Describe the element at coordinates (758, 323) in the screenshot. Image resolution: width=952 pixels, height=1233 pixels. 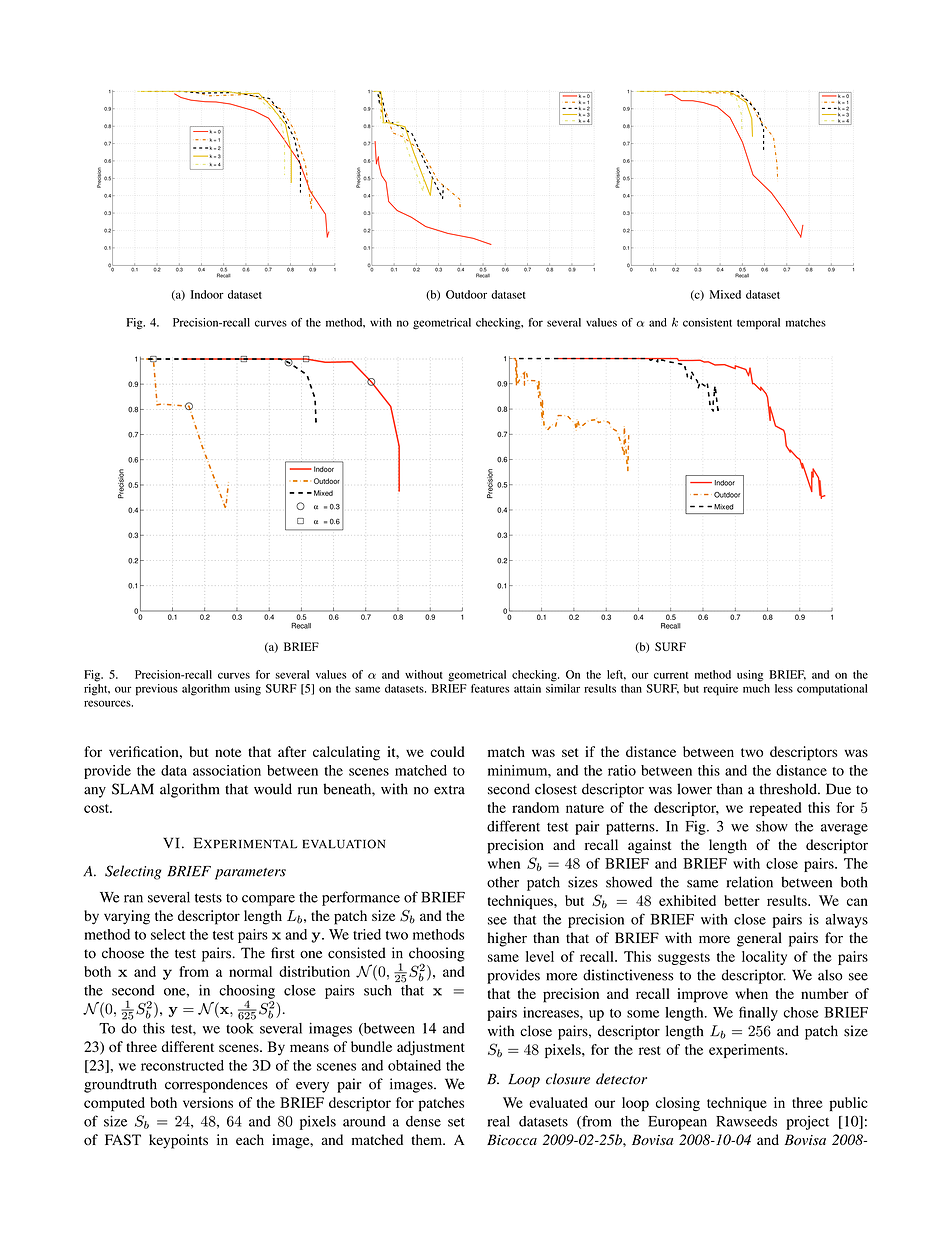
I see `temporal` at that location.
